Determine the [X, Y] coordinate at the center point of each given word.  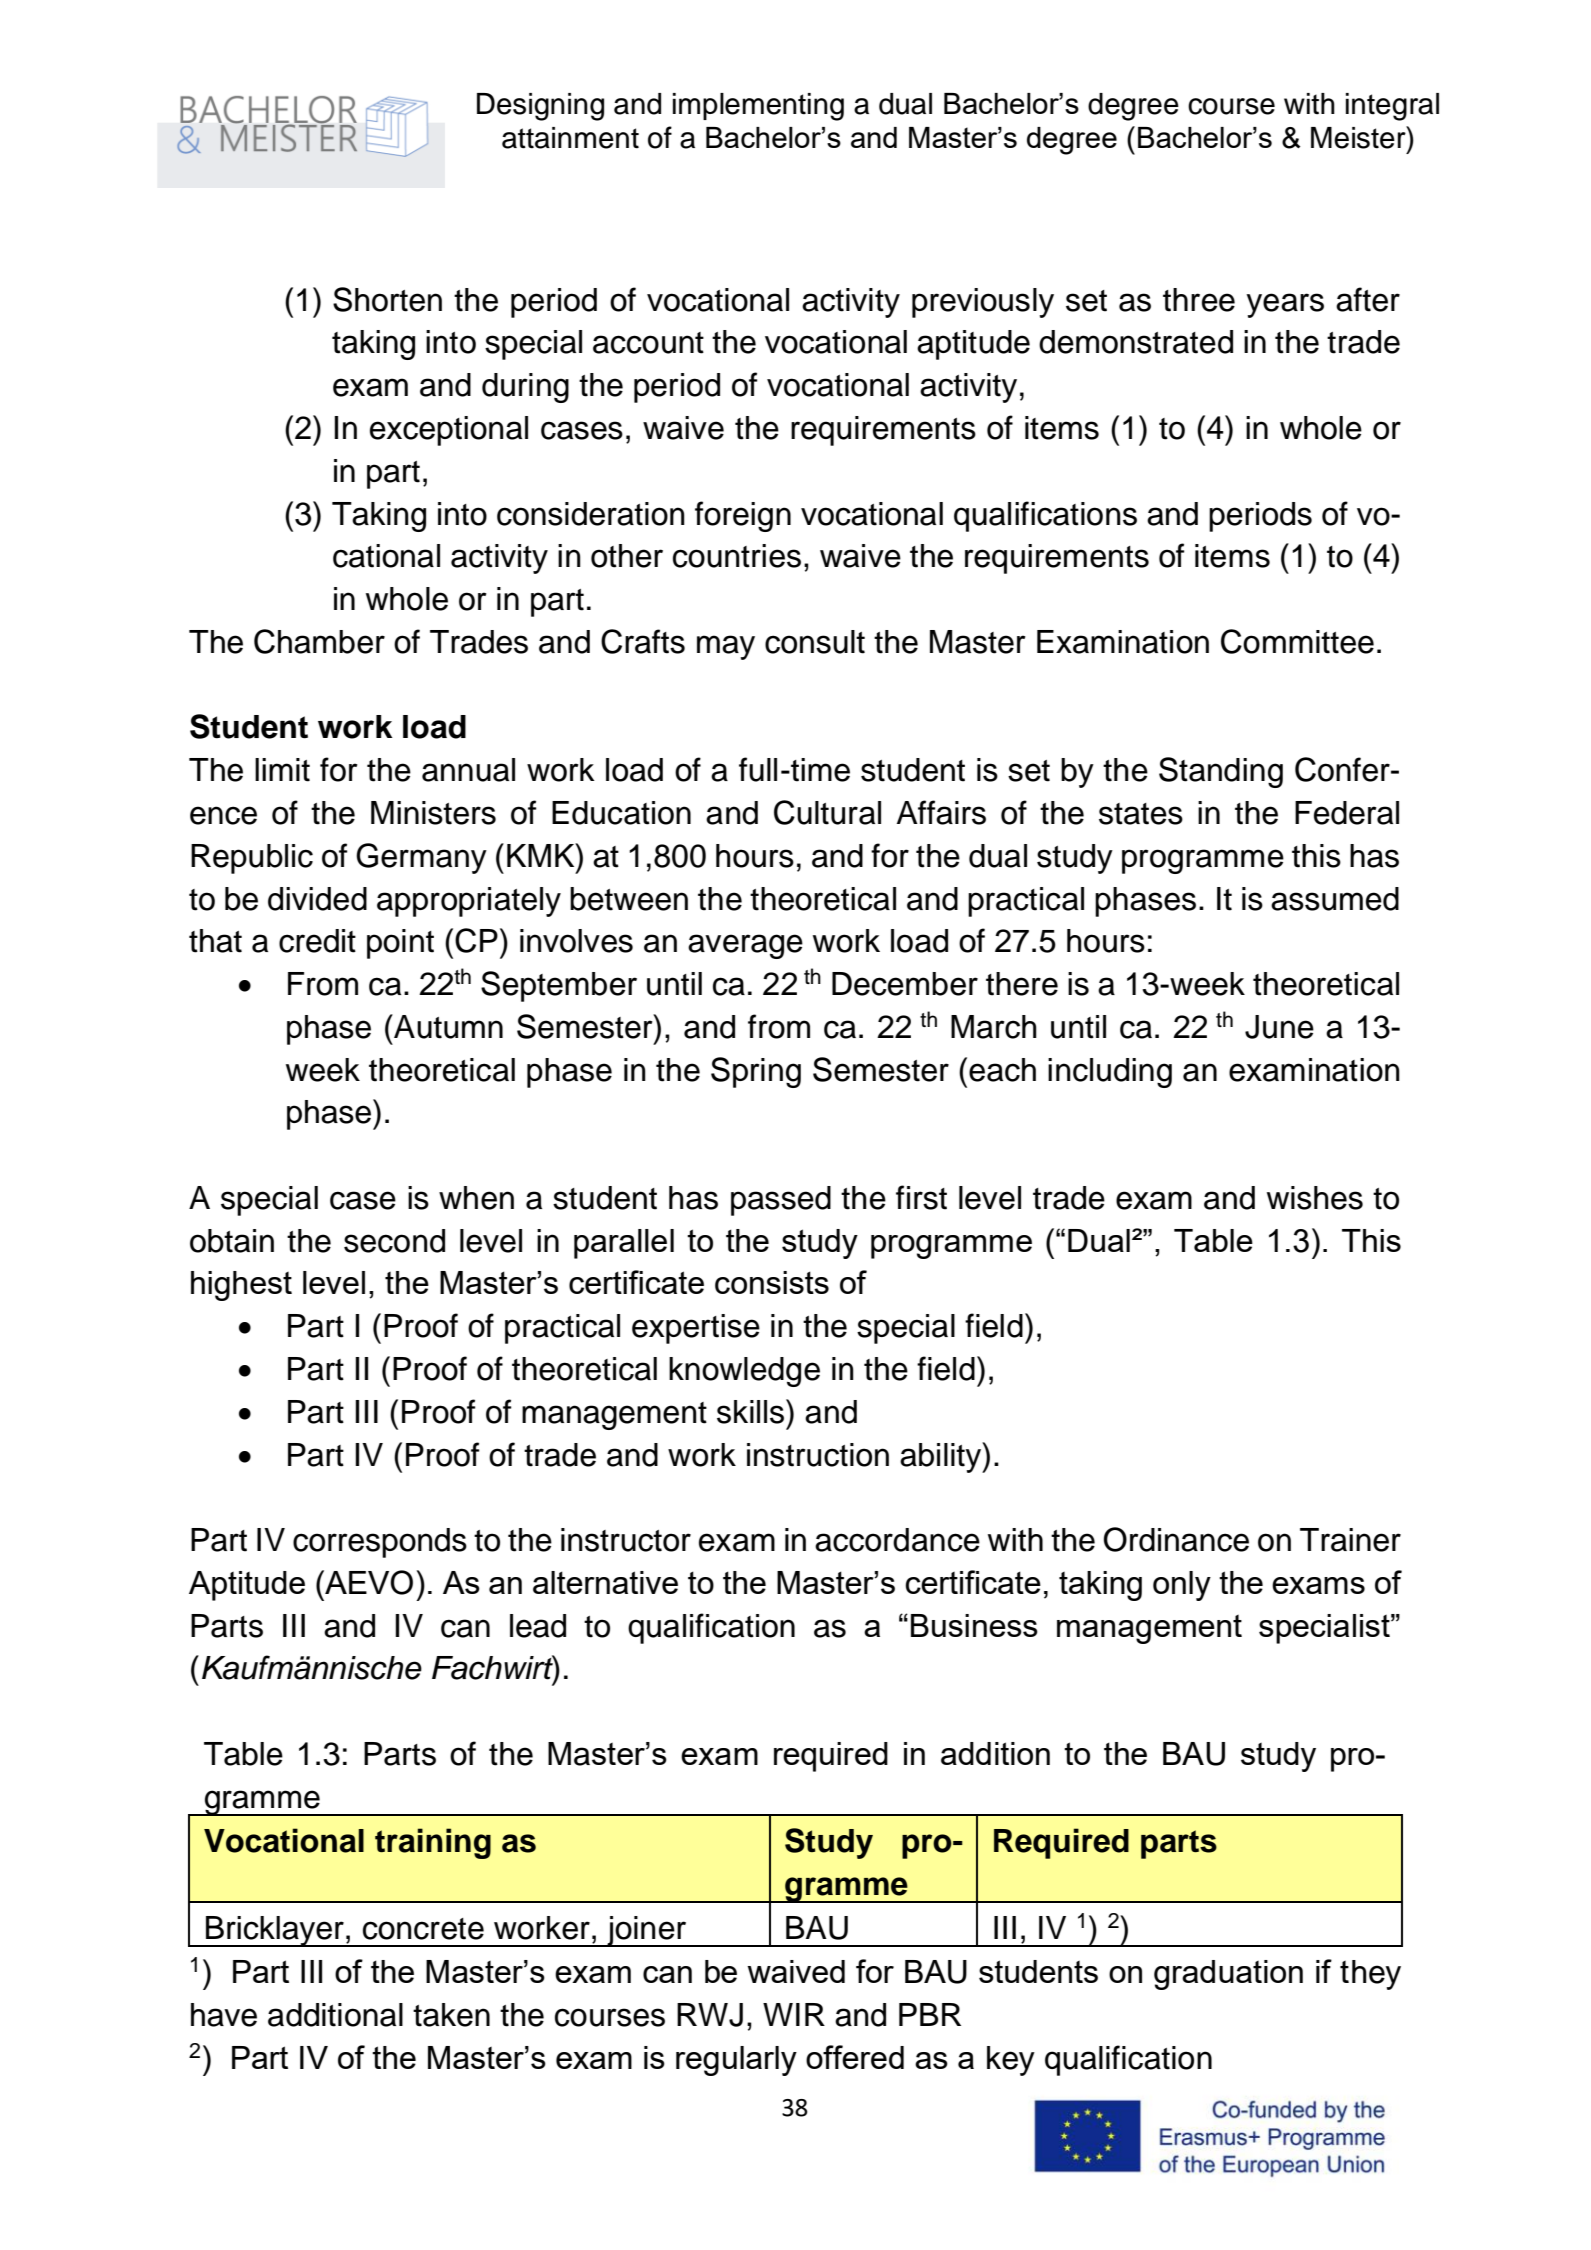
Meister [1359, 137]
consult [815, 642]
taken [451, 2015]
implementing [758, 107]
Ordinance [1176, 1539]
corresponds [380, 1543]
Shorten [387, 299]
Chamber [319, 641]
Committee [1297, 641]
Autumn [447, 1026]
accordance [897, 1540]
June [1279, 1027]
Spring [756, 1072]
